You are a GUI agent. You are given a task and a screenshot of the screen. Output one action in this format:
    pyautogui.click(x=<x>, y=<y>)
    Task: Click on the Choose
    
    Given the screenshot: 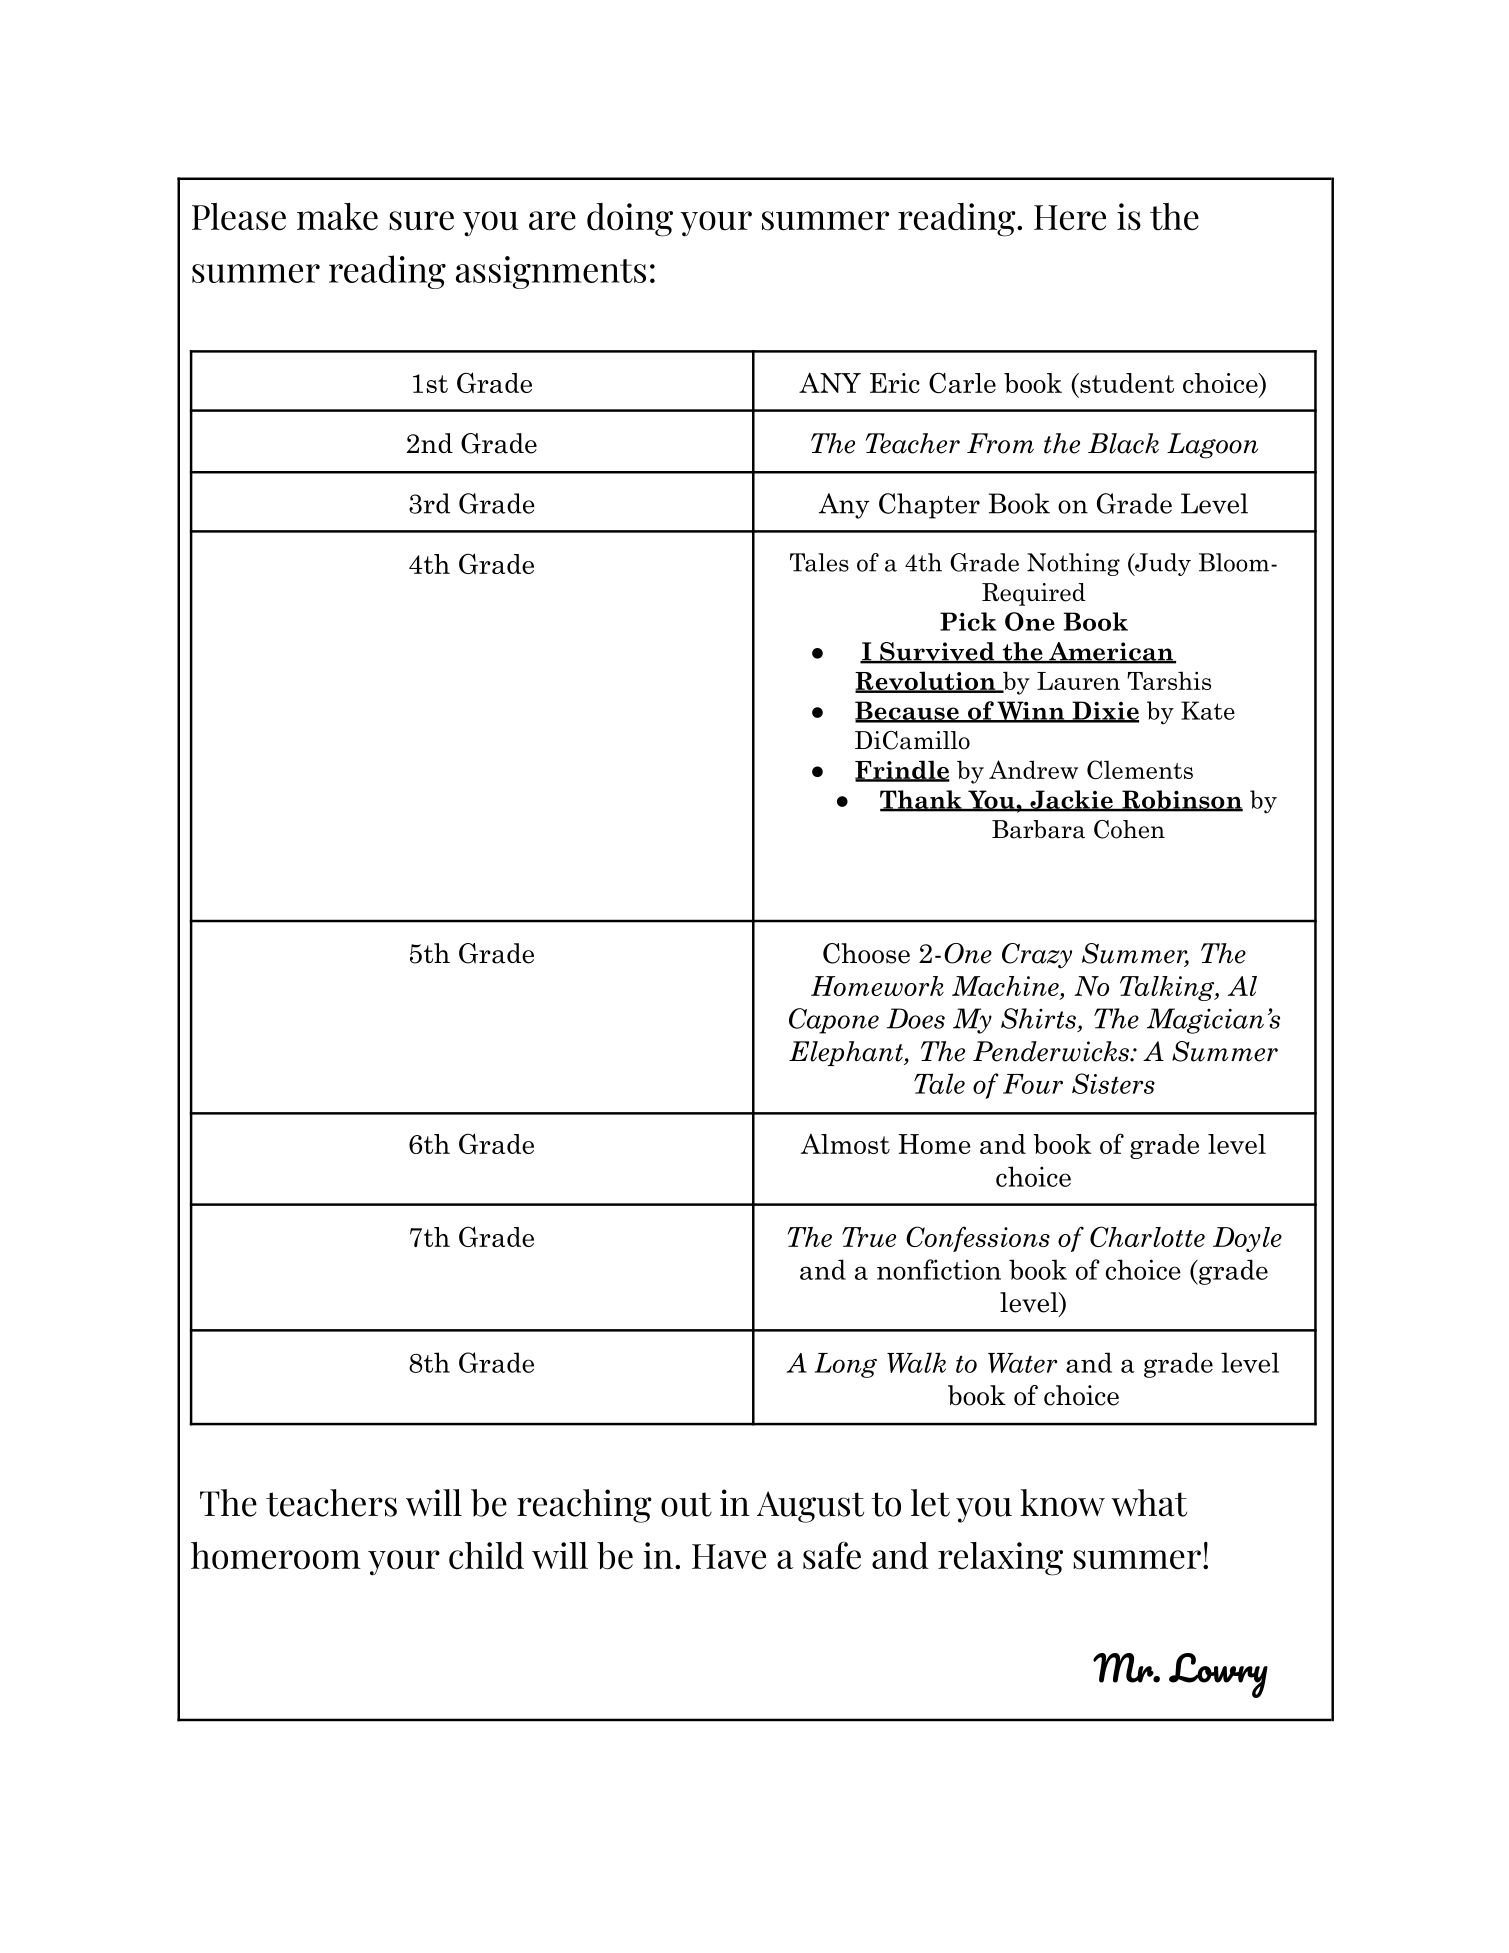 What is the action you would take?
    pyautogui.click(x=866, y=953)
